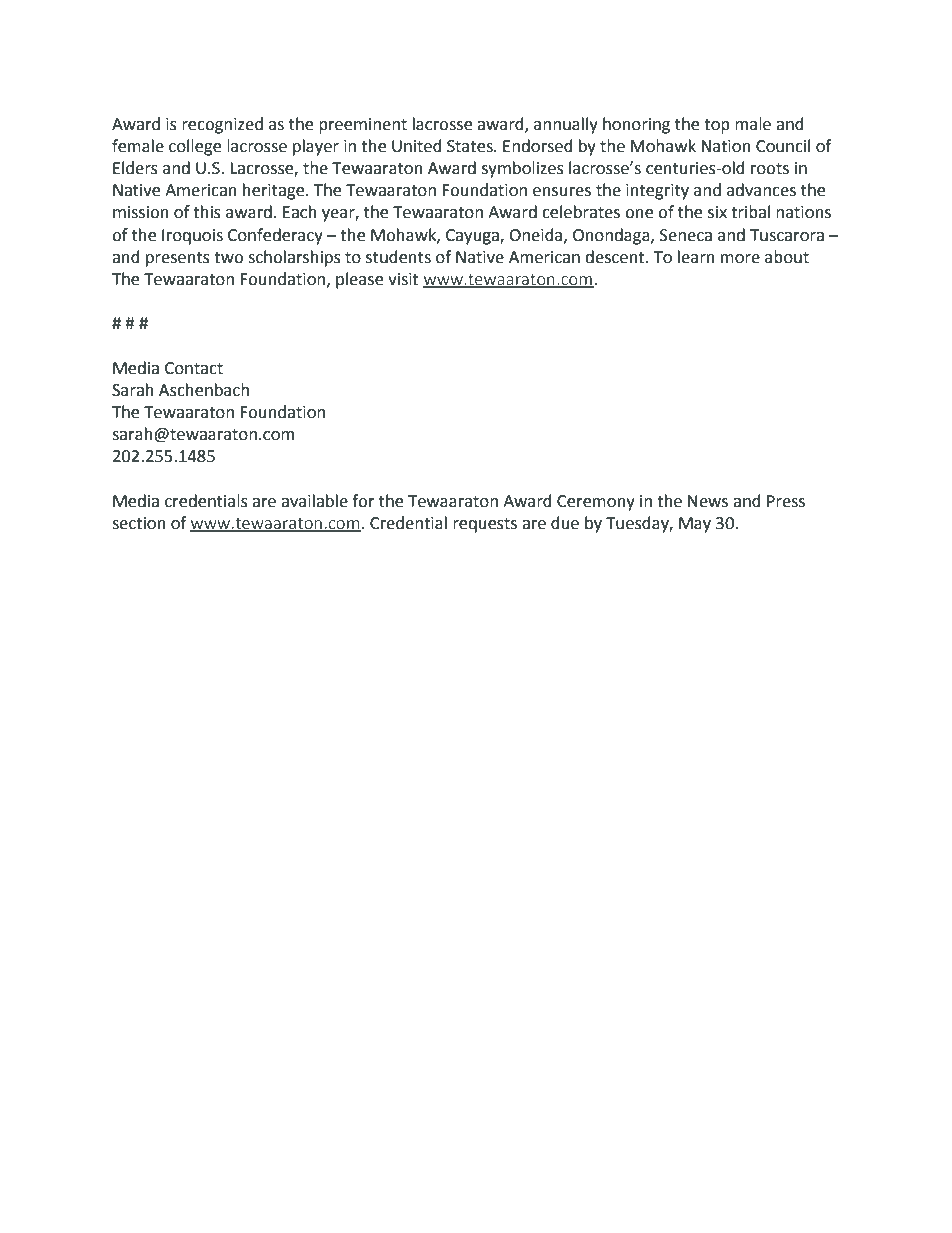 The image size is (952, 1233). I want to click on States, so click(471, 146).
